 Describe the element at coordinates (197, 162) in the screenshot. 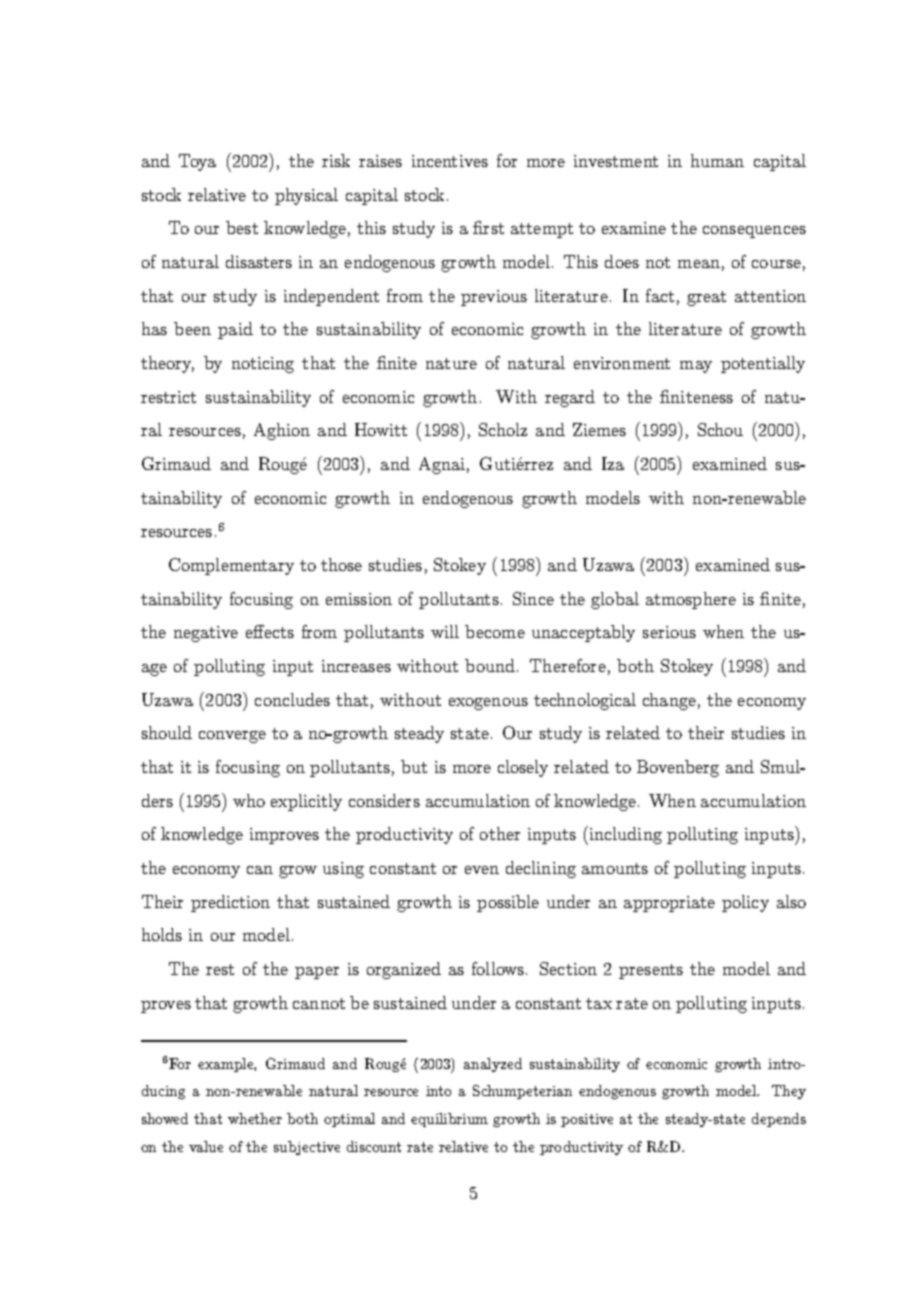

I see `Toya` at that location.
